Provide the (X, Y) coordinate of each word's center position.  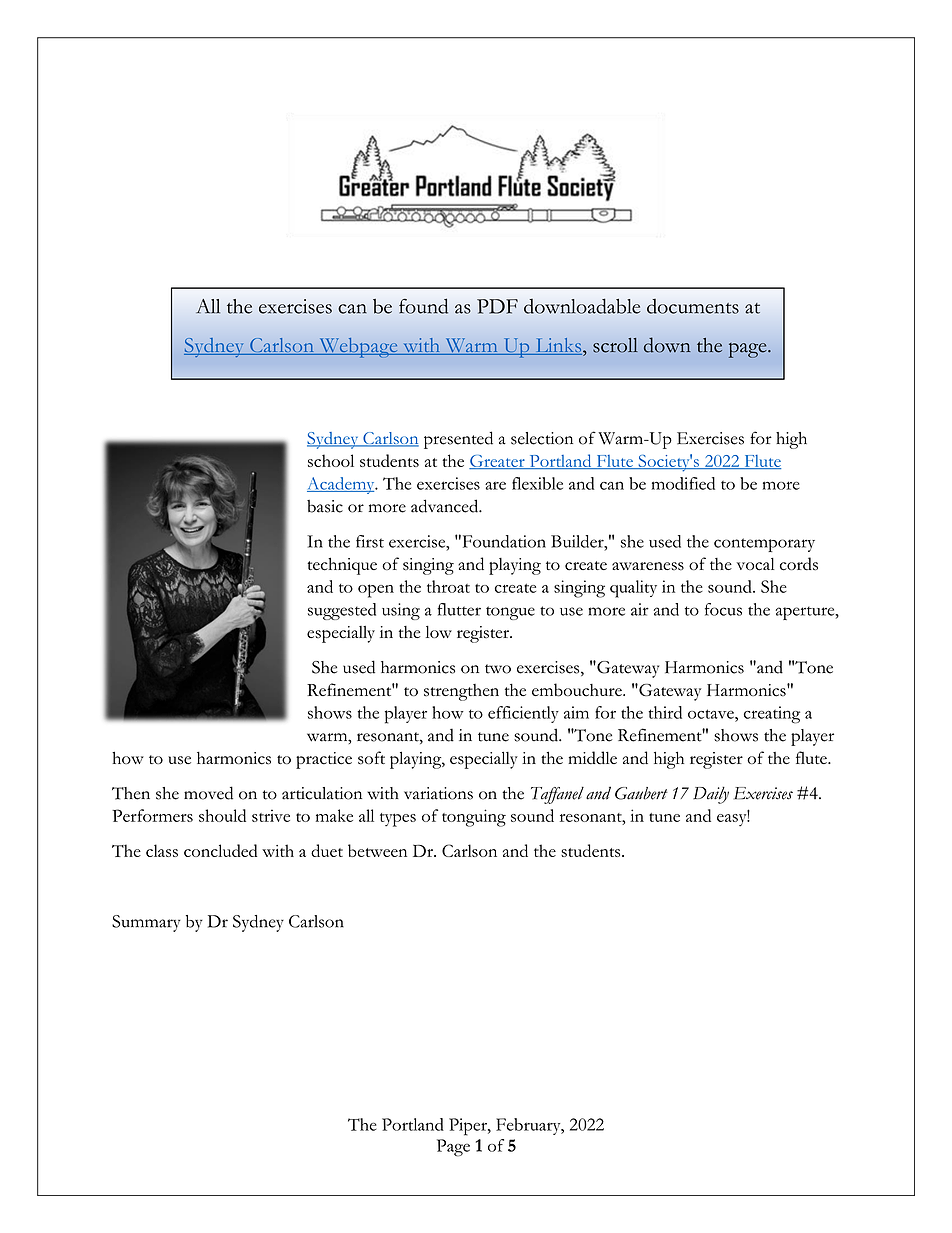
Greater (498, 462)
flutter (459, 609)
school (331, 460)
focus (723, 609)
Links (558, 346)
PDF (497, 306)
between (377, 850)
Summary (146, 923)
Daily (711, 795)
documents (693, 306)
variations (438, 793)
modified (683, 483)
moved (208, 793)
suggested (342, 611)
